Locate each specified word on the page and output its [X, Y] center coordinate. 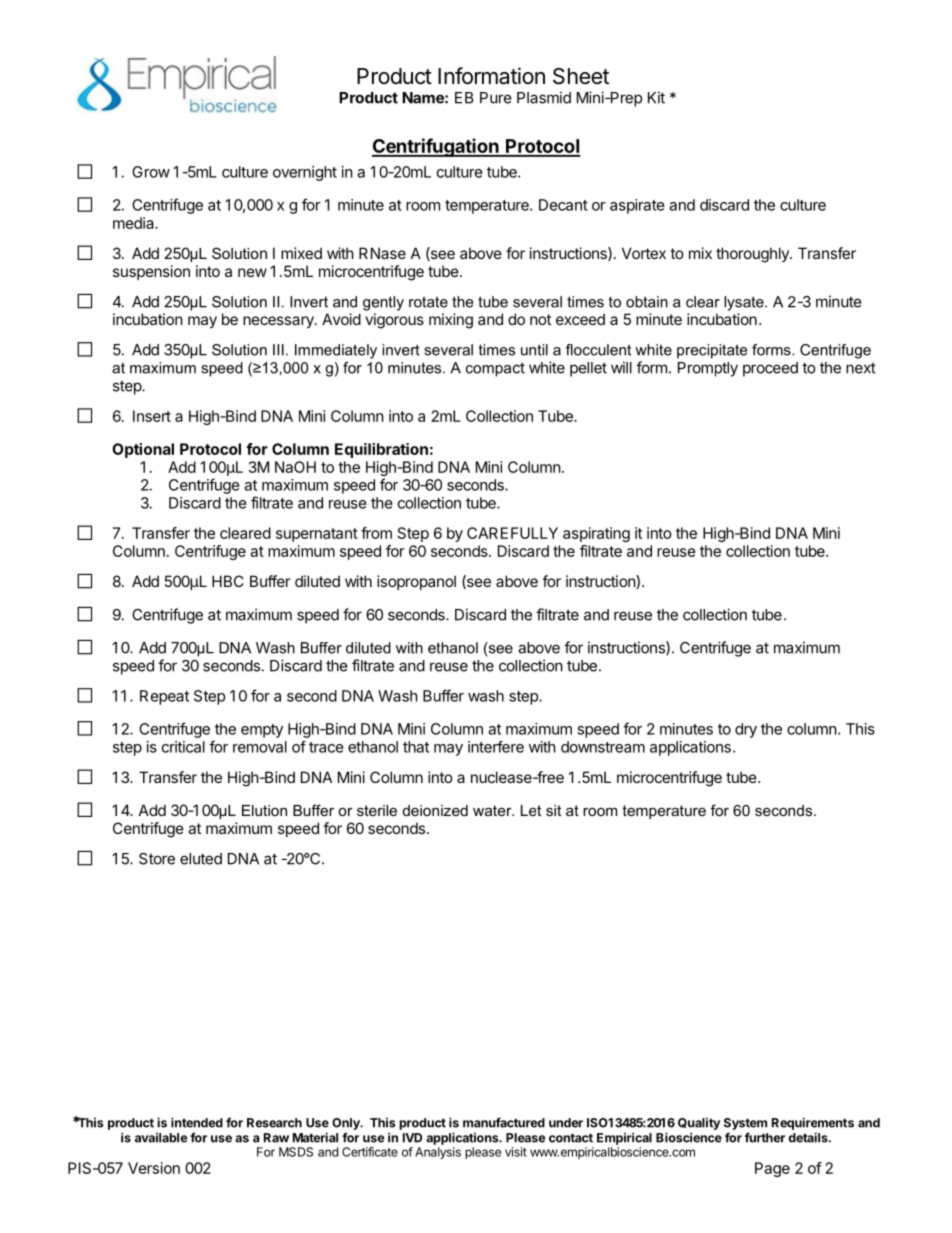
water [493, 810]
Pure [496, 98]
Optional [143, 450]
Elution [264, 810]
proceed [770, 369]
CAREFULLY [512, 533]
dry [746, 730]
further [765, 1137]
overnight [305, 173]
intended [197, 1122]
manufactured [504, 1122]
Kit [656, 97]
